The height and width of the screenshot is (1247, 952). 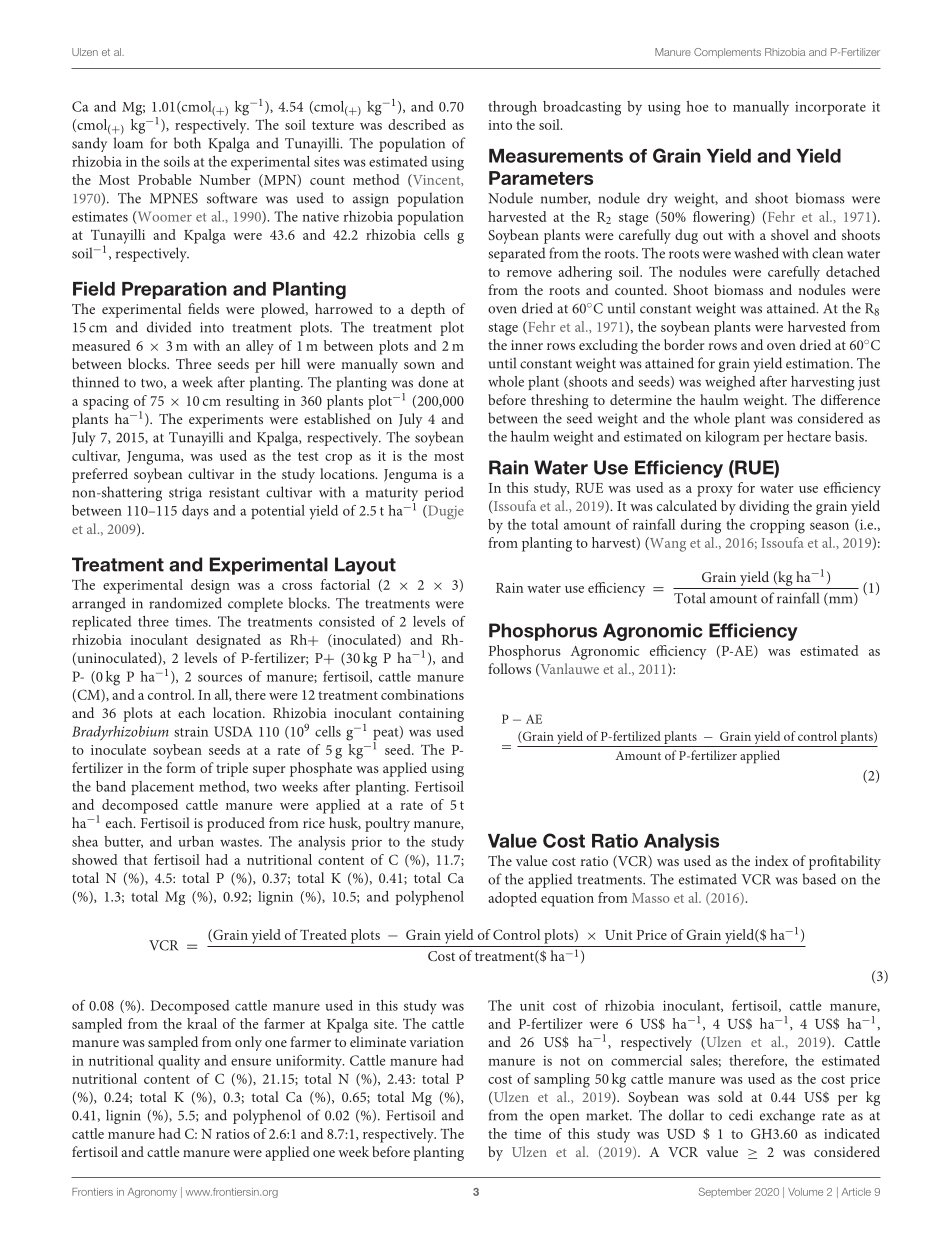 What do you see at coordinates (179, 1062) in the screenshot?
I see `quality` at bounding box center [179, 1062].
